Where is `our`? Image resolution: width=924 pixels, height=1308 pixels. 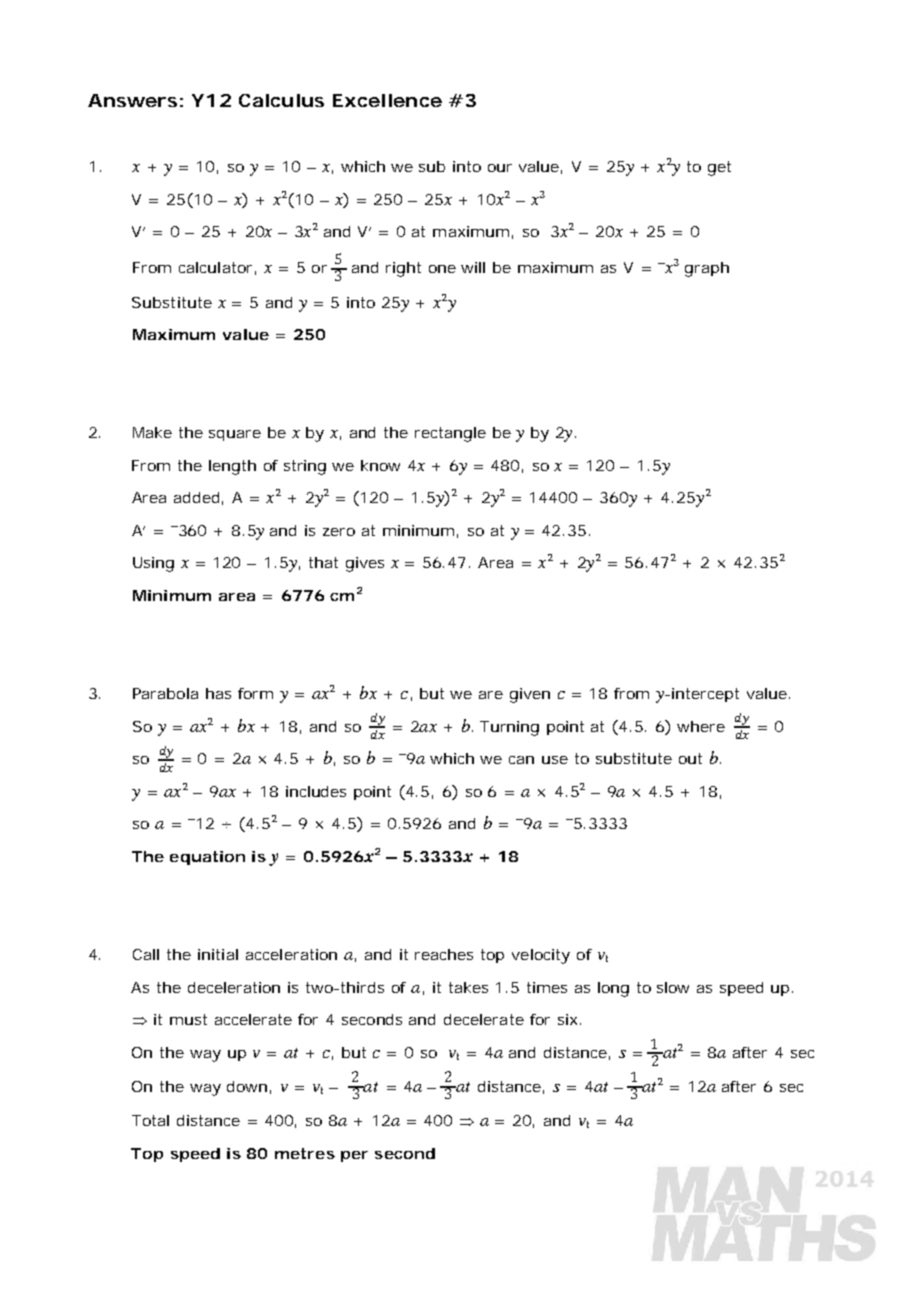
our is located at coordinates (500, 168).
